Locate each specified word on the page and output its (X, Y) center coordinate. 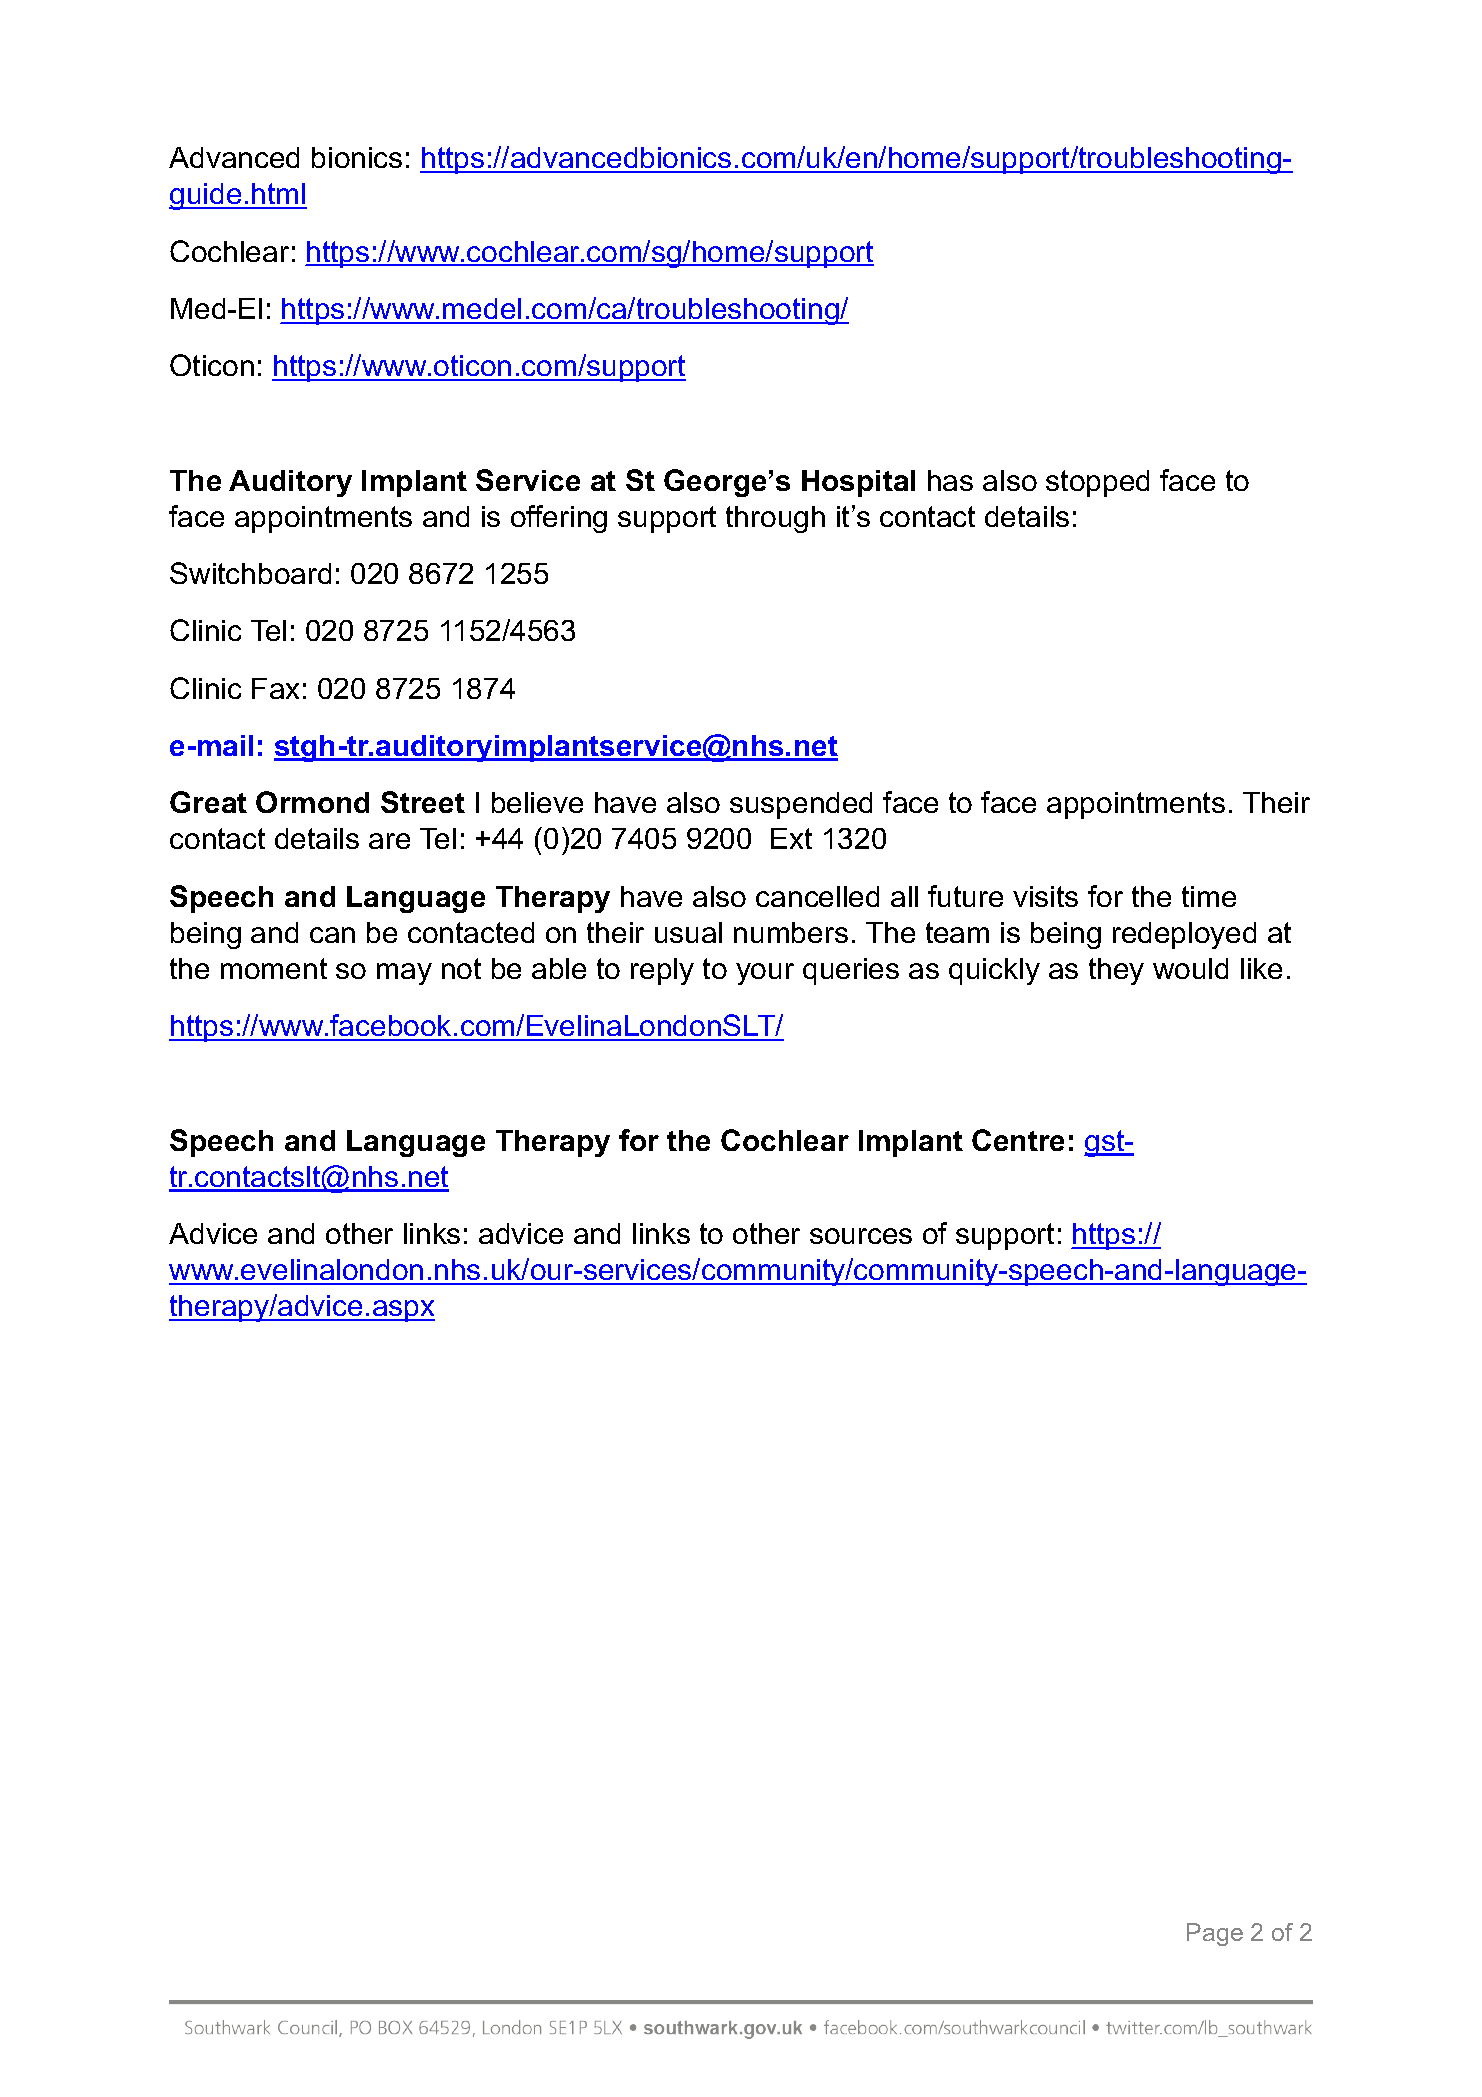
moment (274, 968)
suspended (801, 805)
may (404, 974)
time (1209, 896)
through (775, 519)
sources (861, 1236)
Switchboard (250, 573)
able (559, 968)
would (1190, 968)
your (765, 974)
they (1116, 971)
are (389, 841)
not (461, 968)
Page (1215, 1934)
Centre (1018, 1140)
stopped (1097, 483)
